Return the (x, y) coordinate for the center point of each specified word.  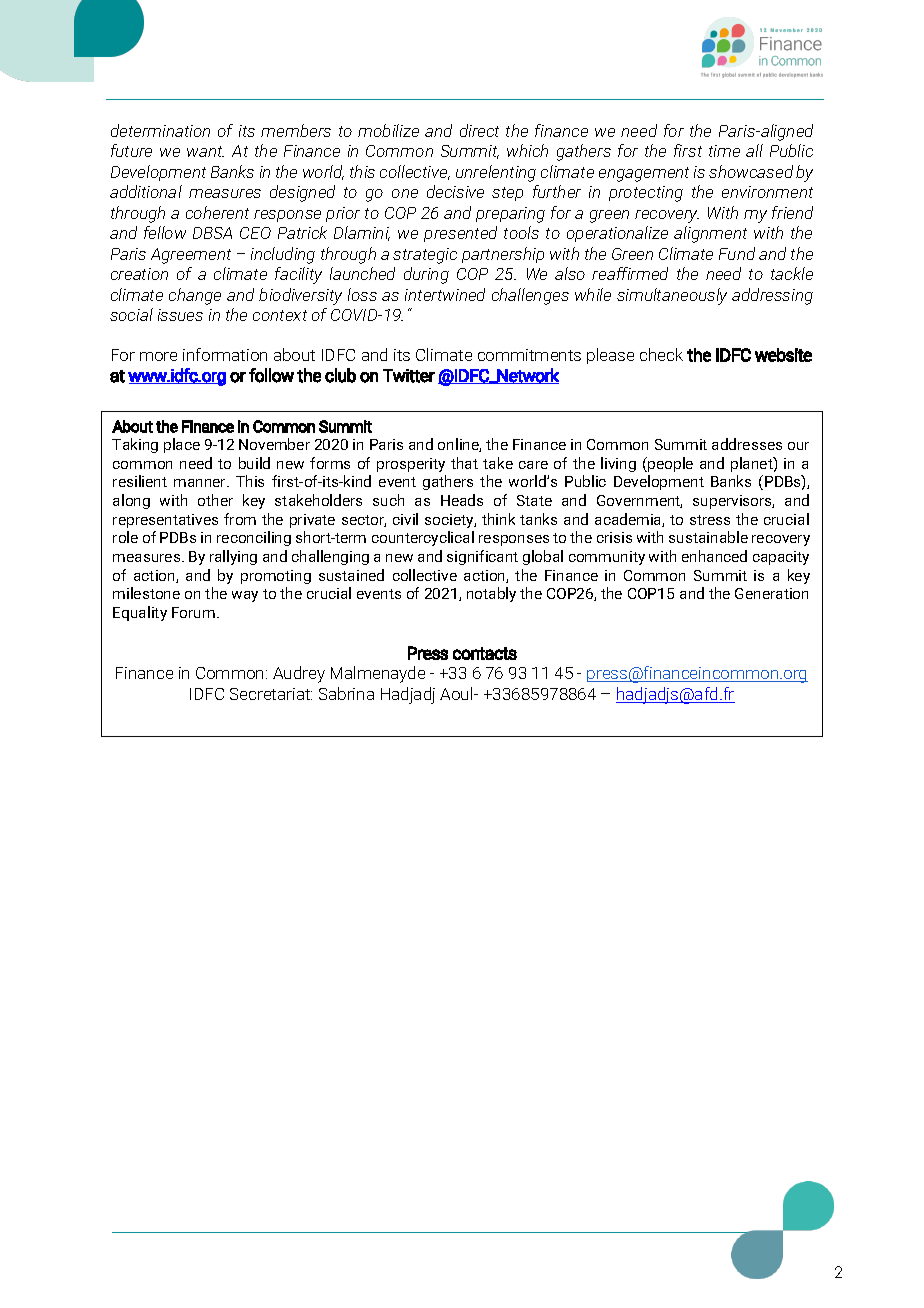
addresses (747, 444)
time (724, 151)
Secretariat (271, 694)
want (205, 151)
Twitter (409, 376)
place (182, 445)
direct (479, 130)
